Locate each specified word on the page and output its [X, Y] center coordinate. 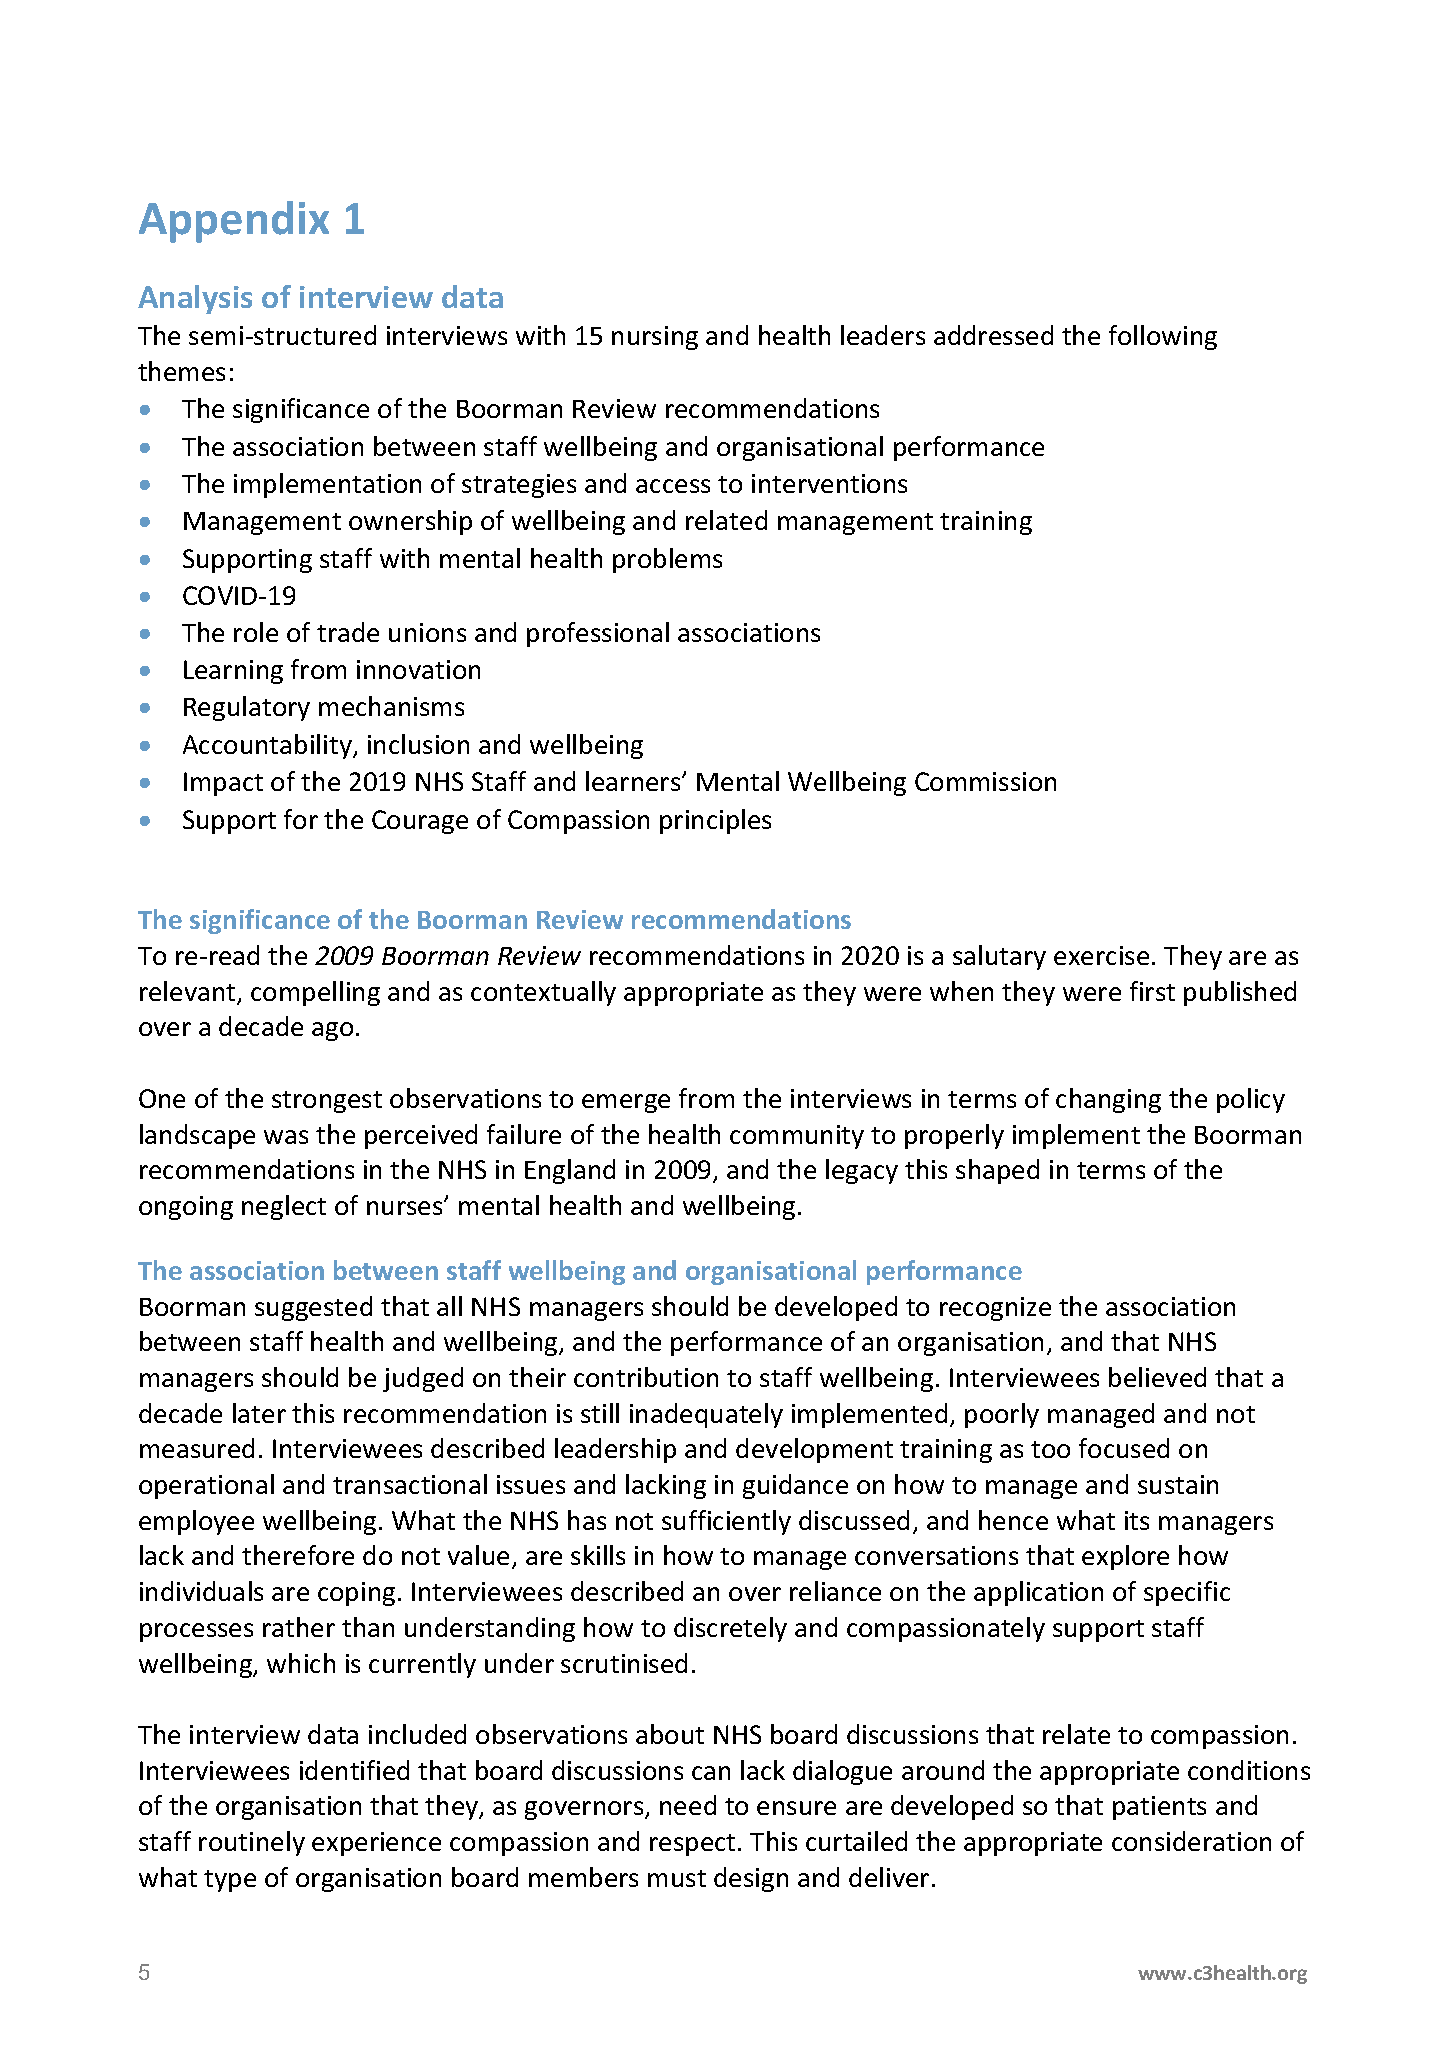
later [259, 1413]
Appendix [234, 222]
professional [598, 634]
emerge [626, 1103]
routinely [252, 1843]
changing [1108, 1100]
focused [1124, 1448]
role [256, 632]
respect [692, 1845]
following [1163, 337]
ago [332, 1031]
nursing [655, 338]
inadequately [706, 1415]
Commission [985, 781]
